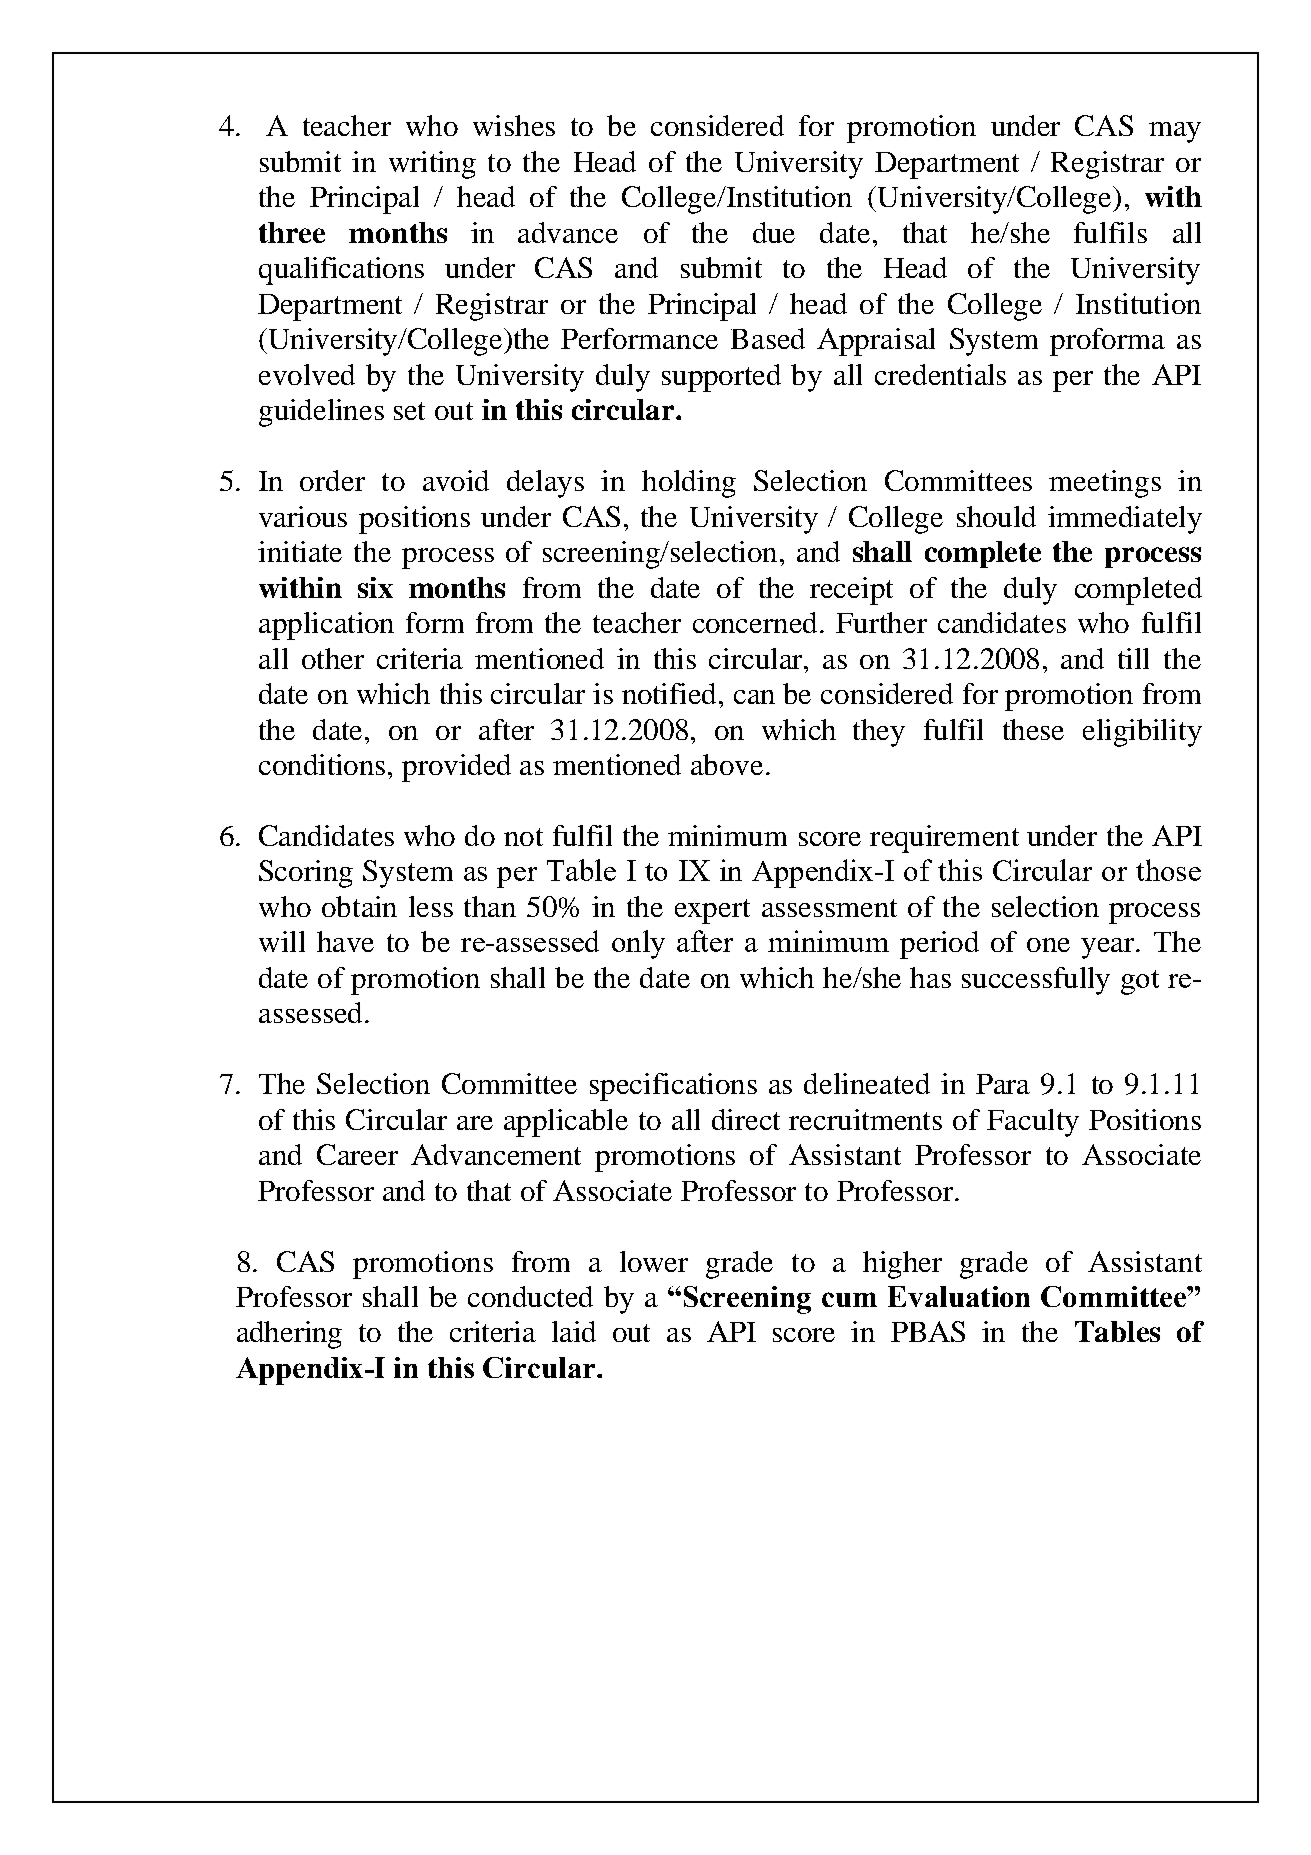  Describe the element at coordinates (432, 165) in the document. I see `writing` at that location.
